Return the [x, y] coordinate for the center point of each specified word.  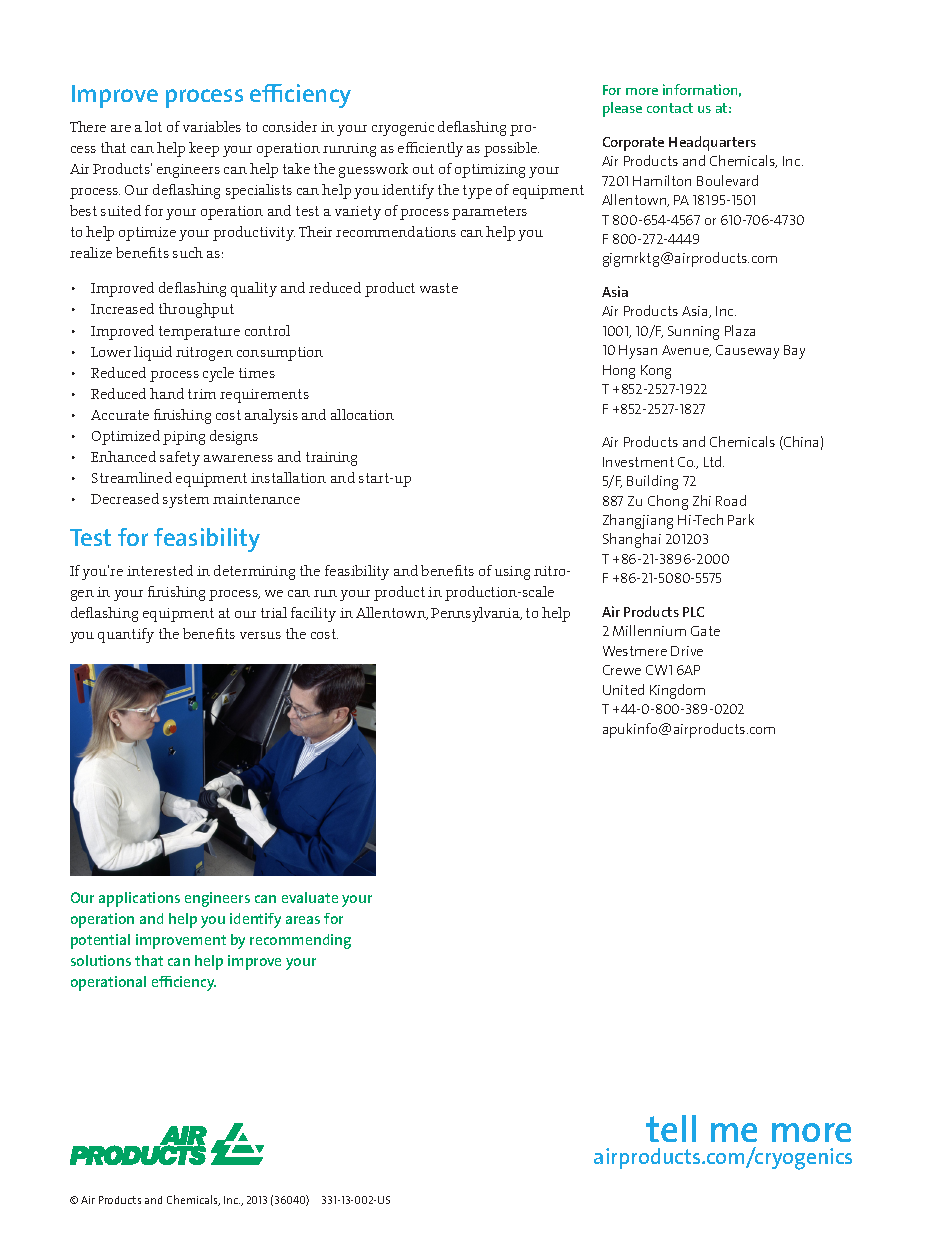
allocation [362, 414]
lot [153, 126]
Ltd [714, 461]
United [623, 689]
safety [180, 458]
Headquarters [712, 143]
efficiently [430, 149]
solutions [101, 960]
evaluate [310, 897]
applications [139, 899]
